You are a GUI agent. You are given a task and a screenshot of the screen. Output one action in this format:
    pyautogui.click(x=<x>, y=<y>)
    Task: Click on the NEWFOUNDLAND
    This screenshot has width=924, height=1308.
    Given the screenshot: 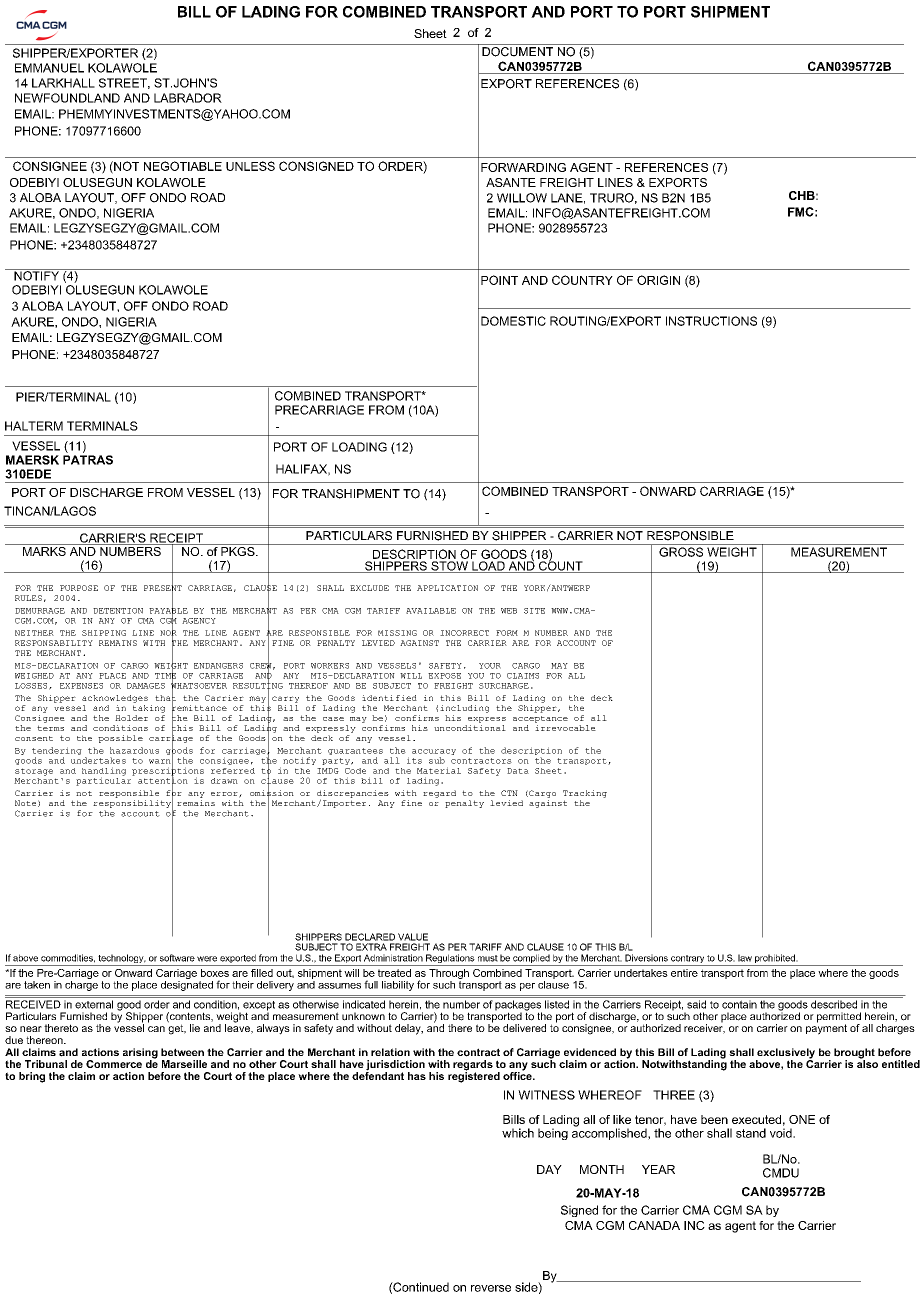 What is the action you would take?
    pyautogui.click(x=67, y=98)
